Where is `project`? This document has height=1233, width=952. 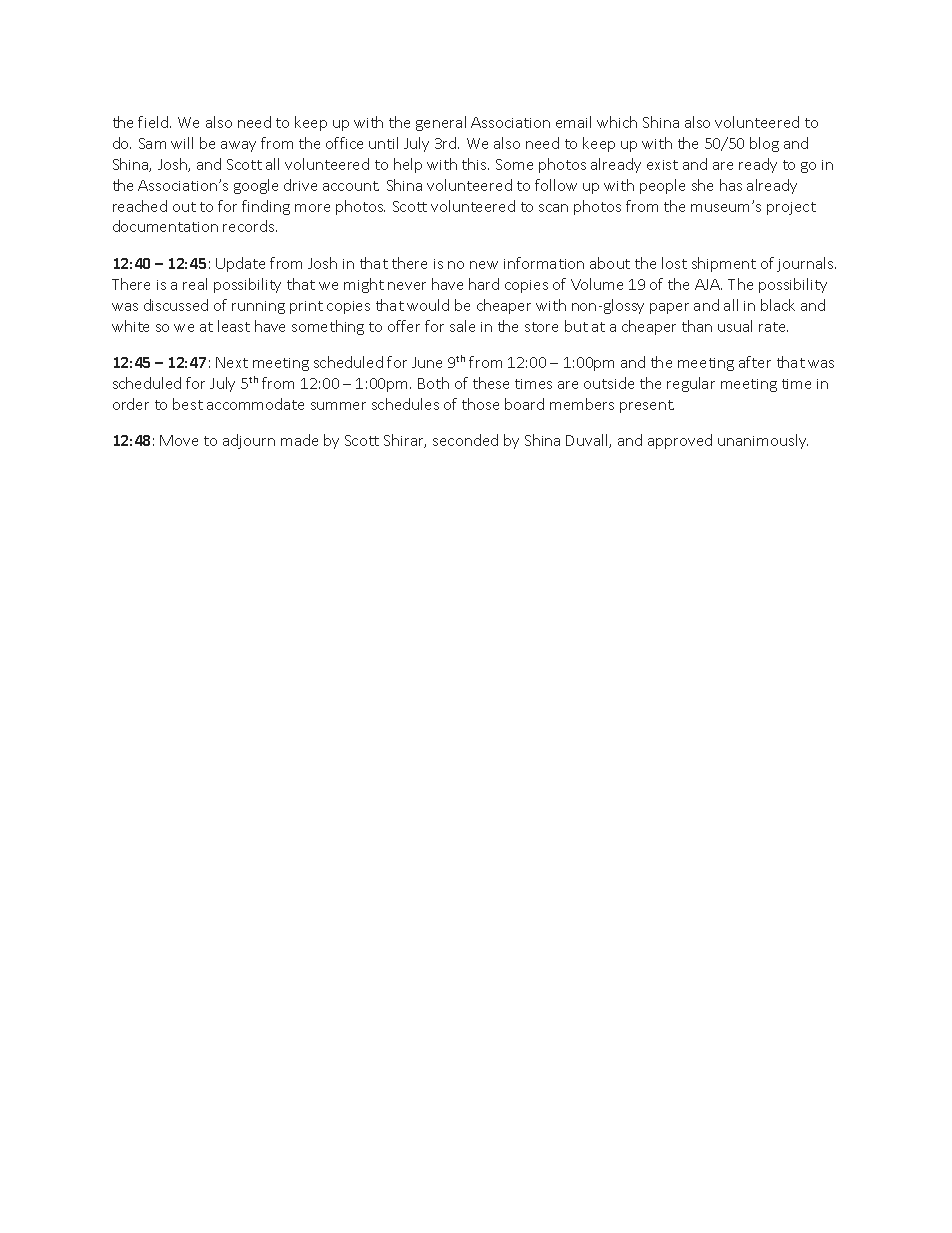 project is located at coordinates (791, 208).
